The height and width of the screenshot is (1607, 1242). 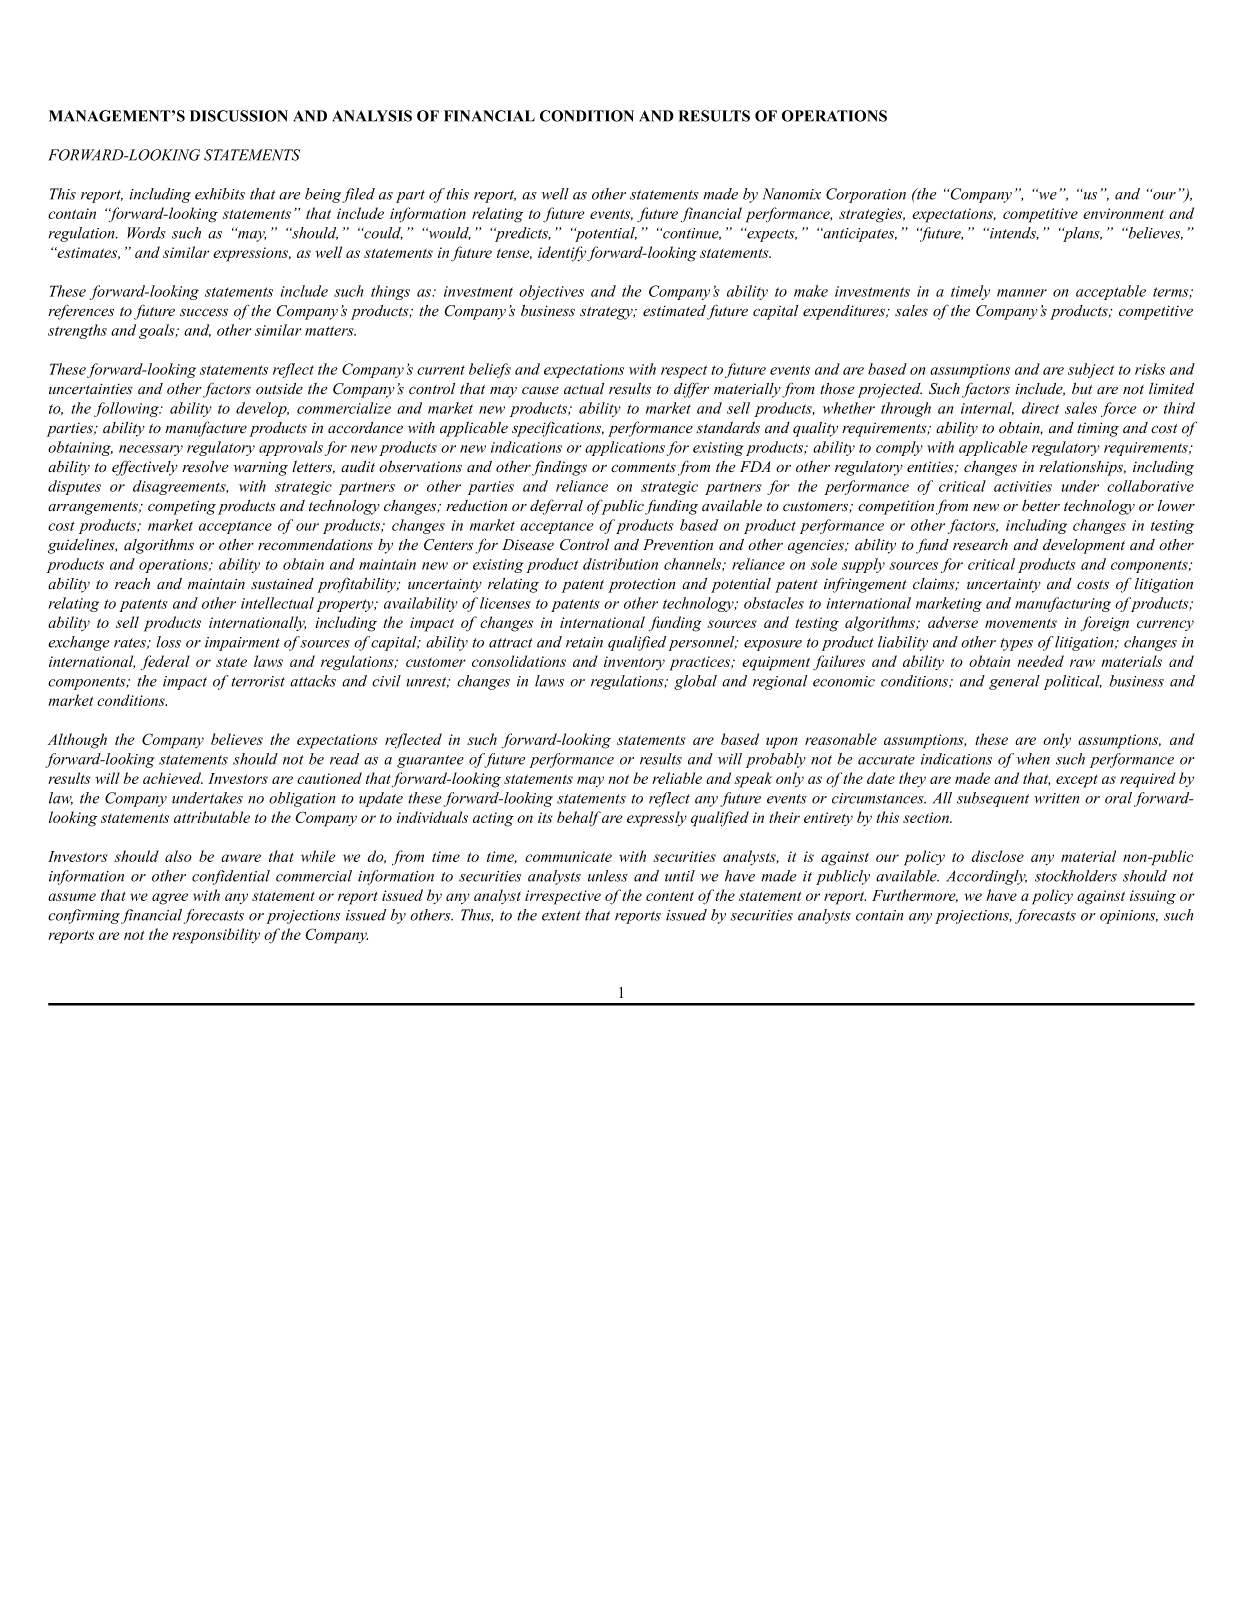 I want to click on goals, so click(x=158, y=331).
